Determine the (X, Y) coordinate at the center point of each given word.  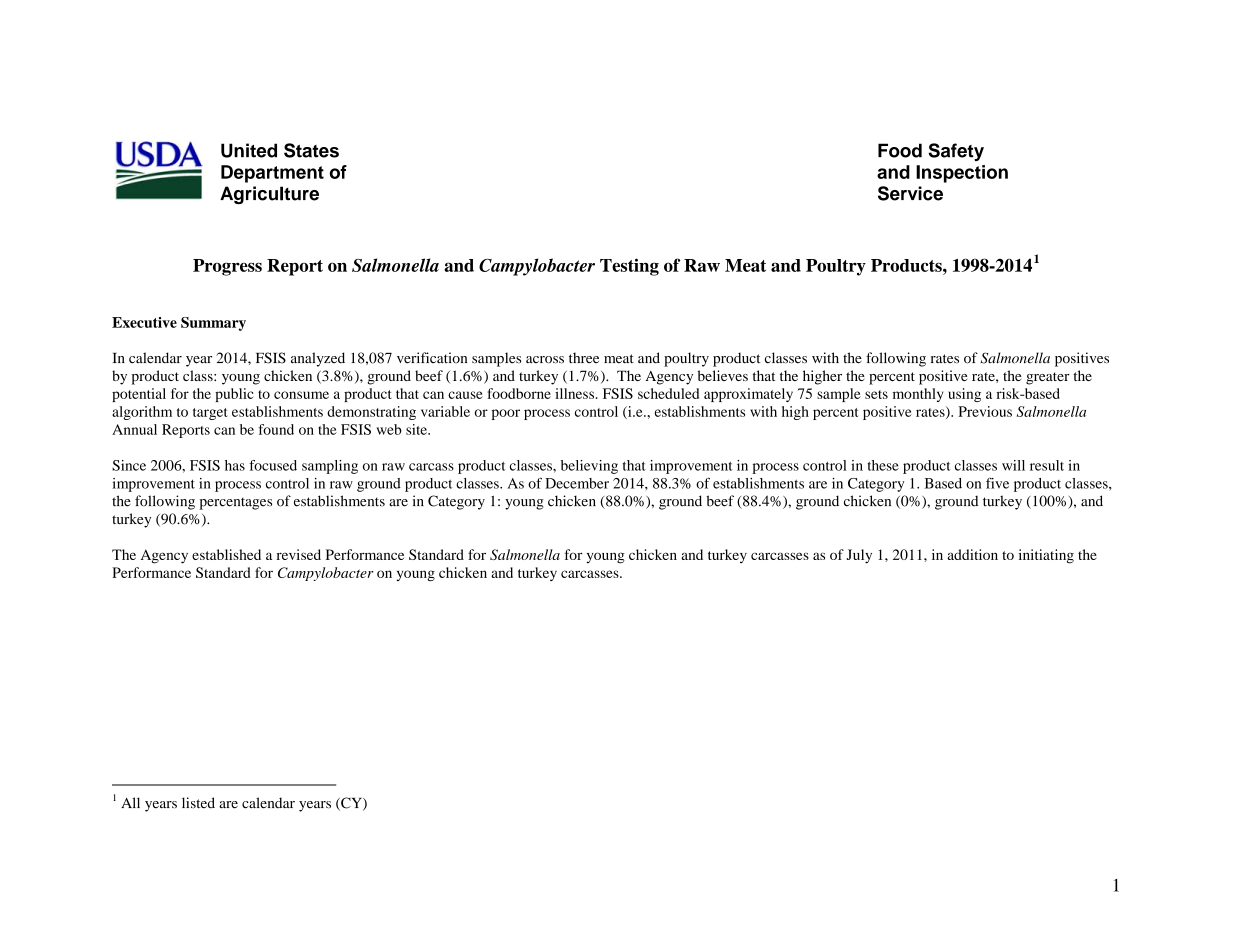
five (997, 483)
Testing (629, 267)
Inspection (962, 174)
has (235, 465)
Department (272, 174)
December (577, 483)
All (130, 802)
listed (198, 803)
